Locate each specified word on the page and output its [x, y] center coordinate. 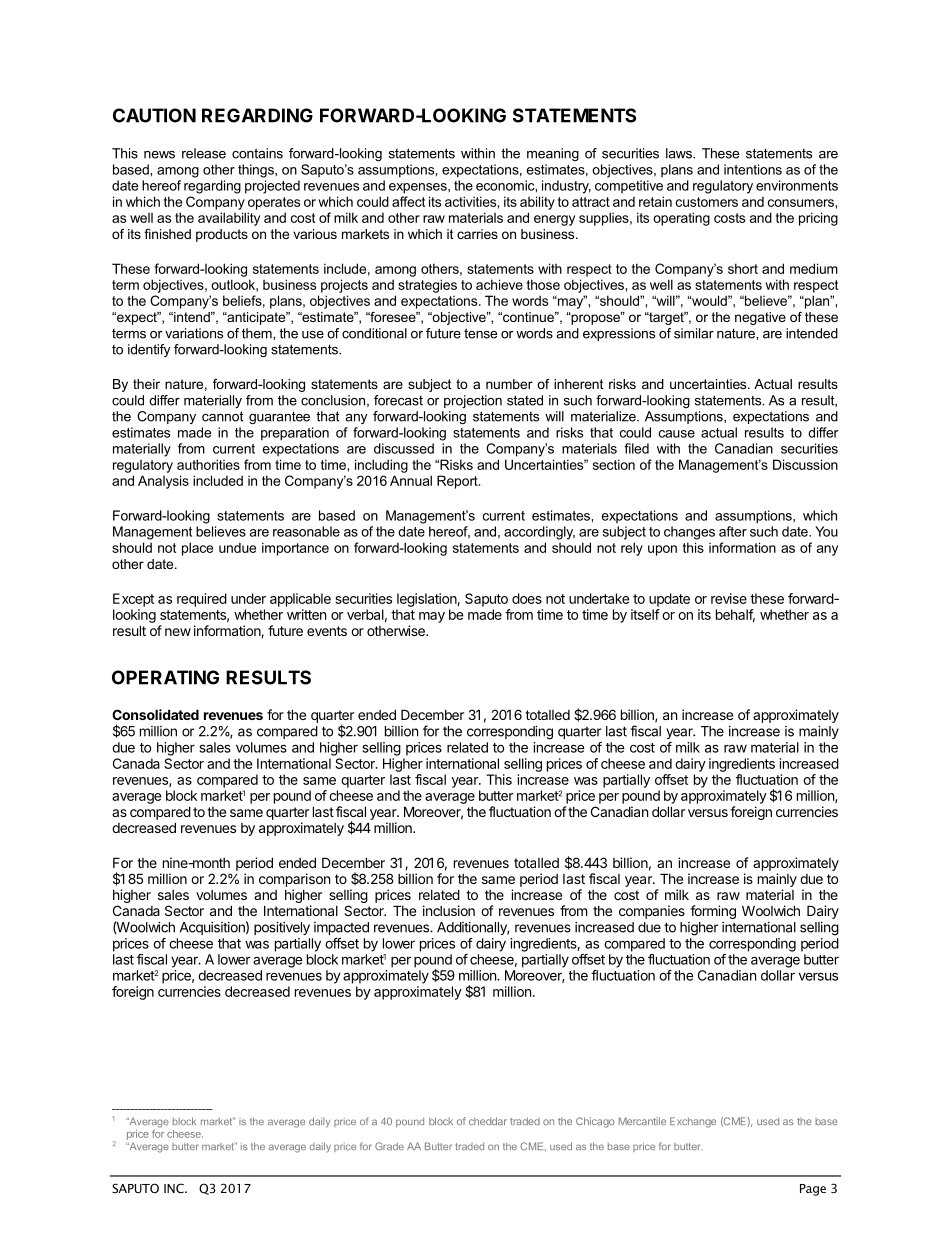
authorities [208, 464]
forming [713, 912]
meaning [553, 154]
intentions [753, 169]
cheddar [488, 1121]
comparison [294, 880]
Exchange [693, 1122]
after [733, 531]
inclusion [449, 910]
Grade [389, 1146]
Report [458, 482]
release [204, 153]
